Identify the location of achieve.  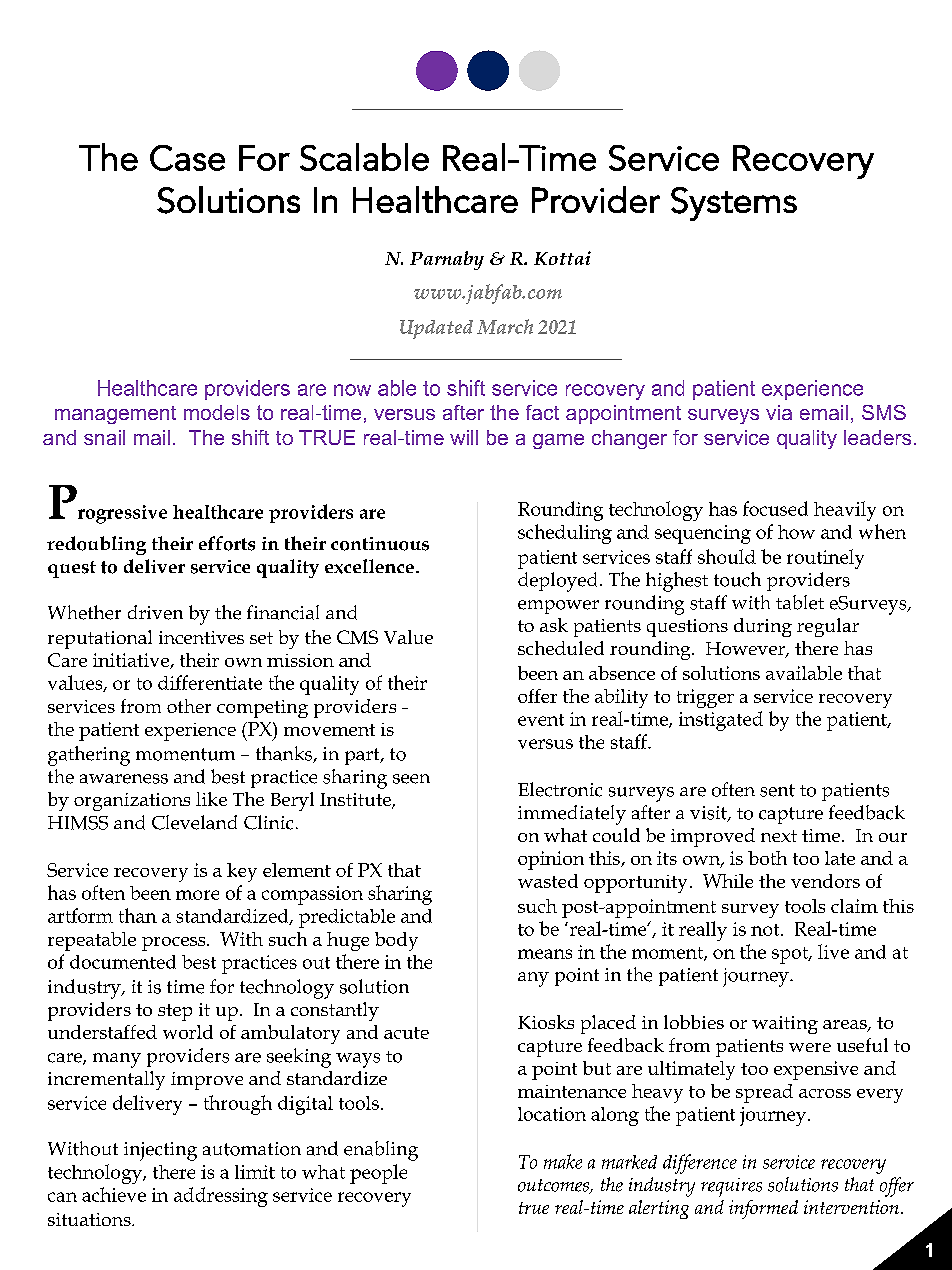
(114, 1194).
